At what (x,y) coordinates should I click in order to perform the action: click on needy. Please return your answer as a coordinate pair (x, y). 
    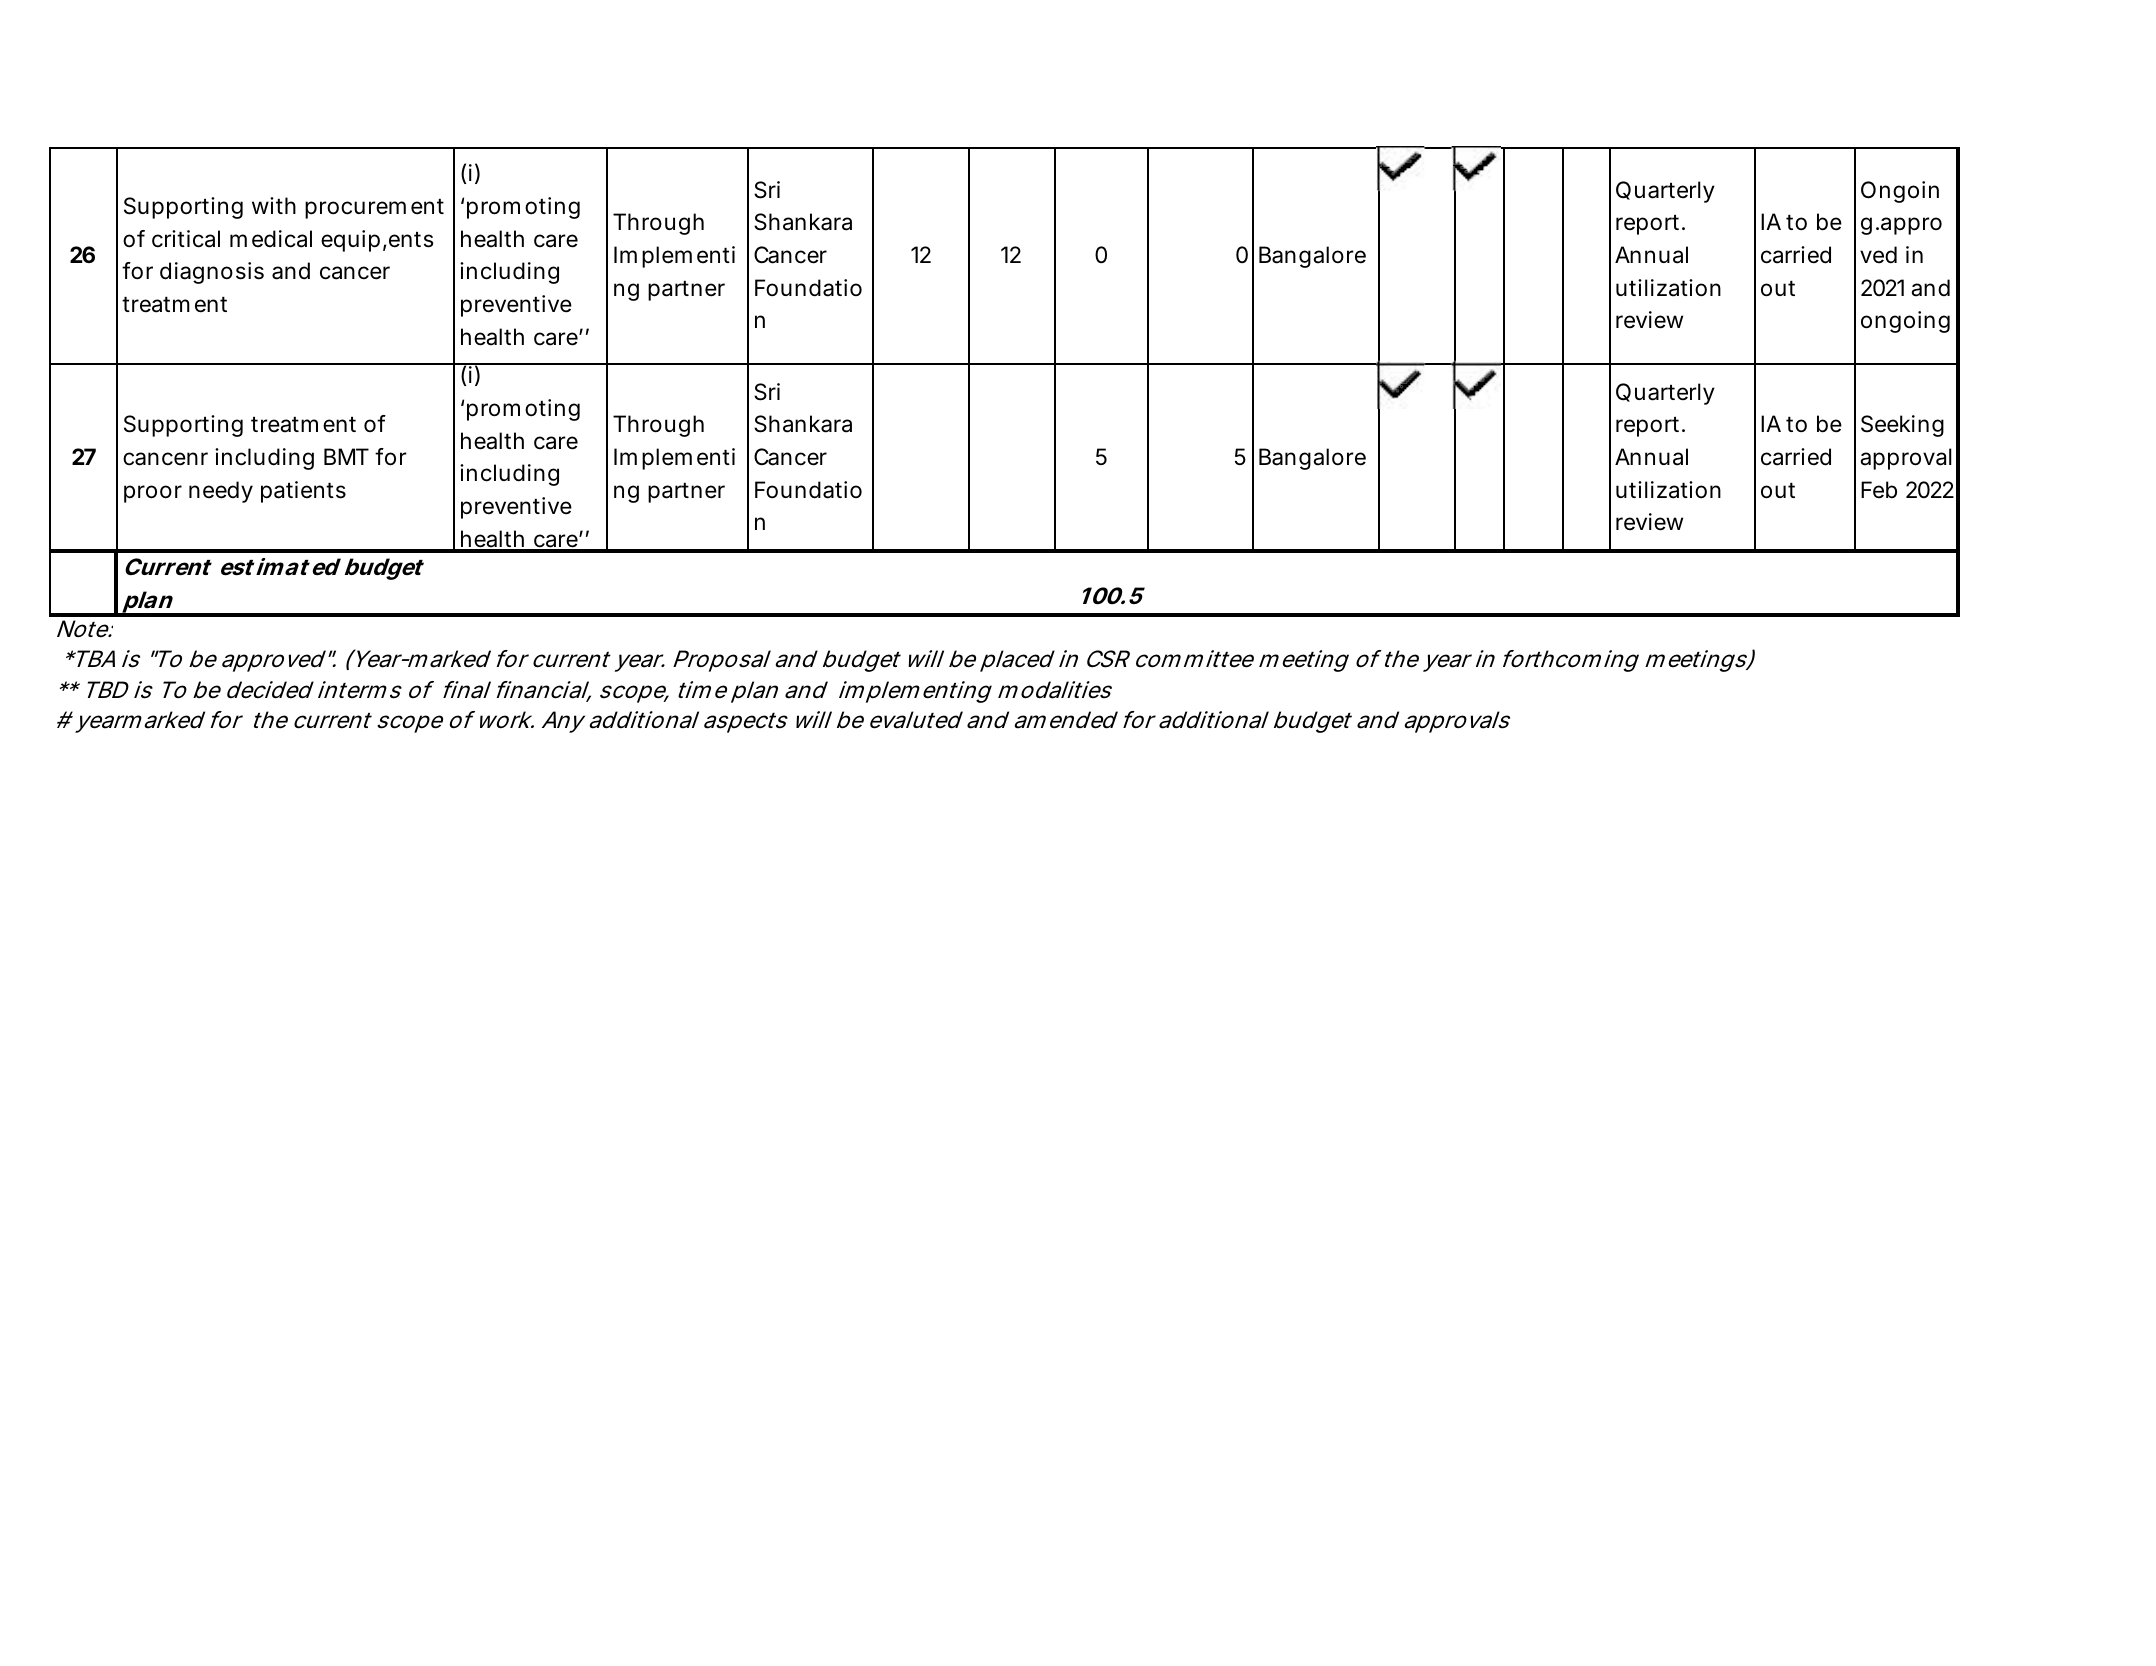
    Looking at the image, I should click on (221, 492).
